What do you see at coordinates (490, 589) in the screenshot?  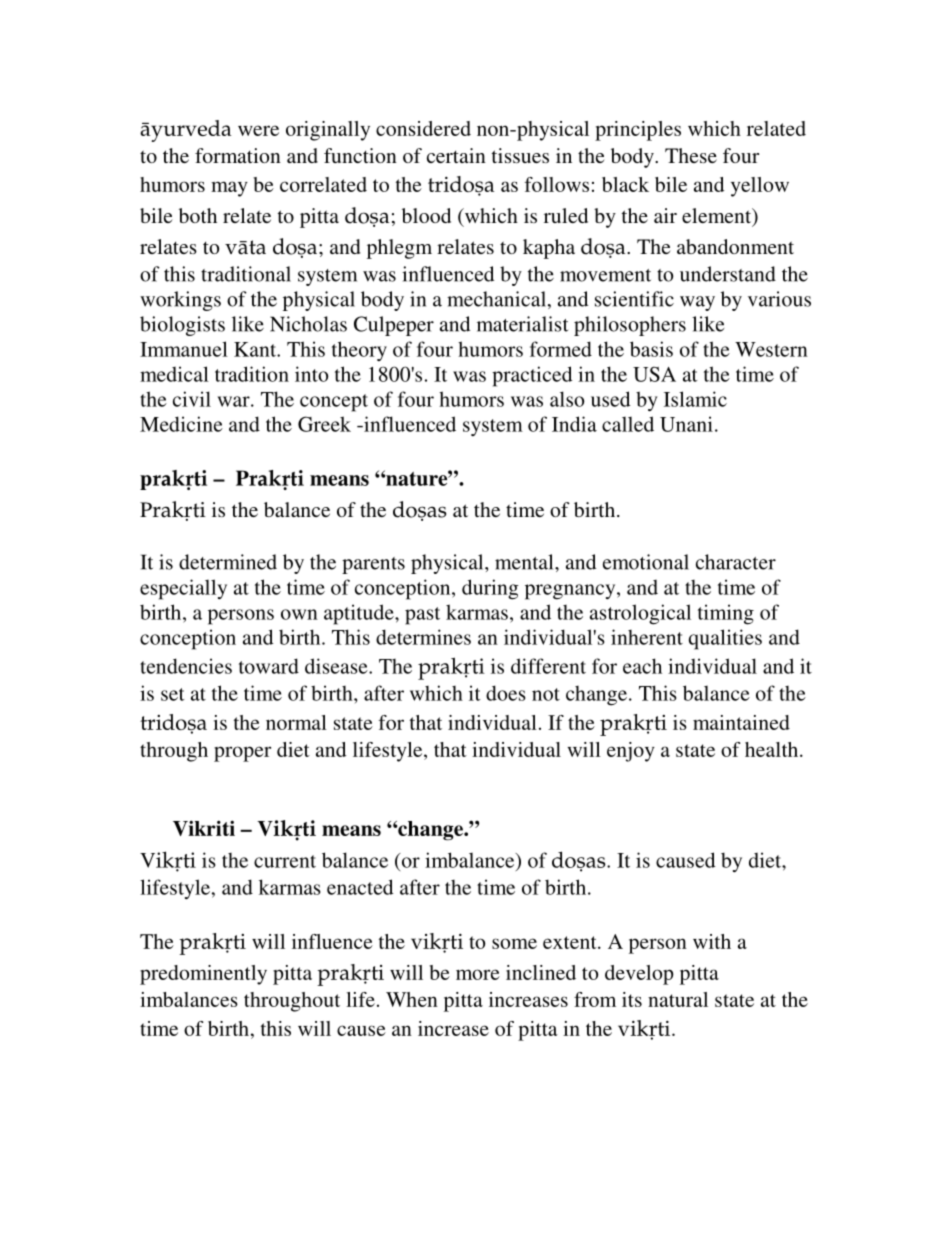 I see `during` at bounding box center [490, 589].
